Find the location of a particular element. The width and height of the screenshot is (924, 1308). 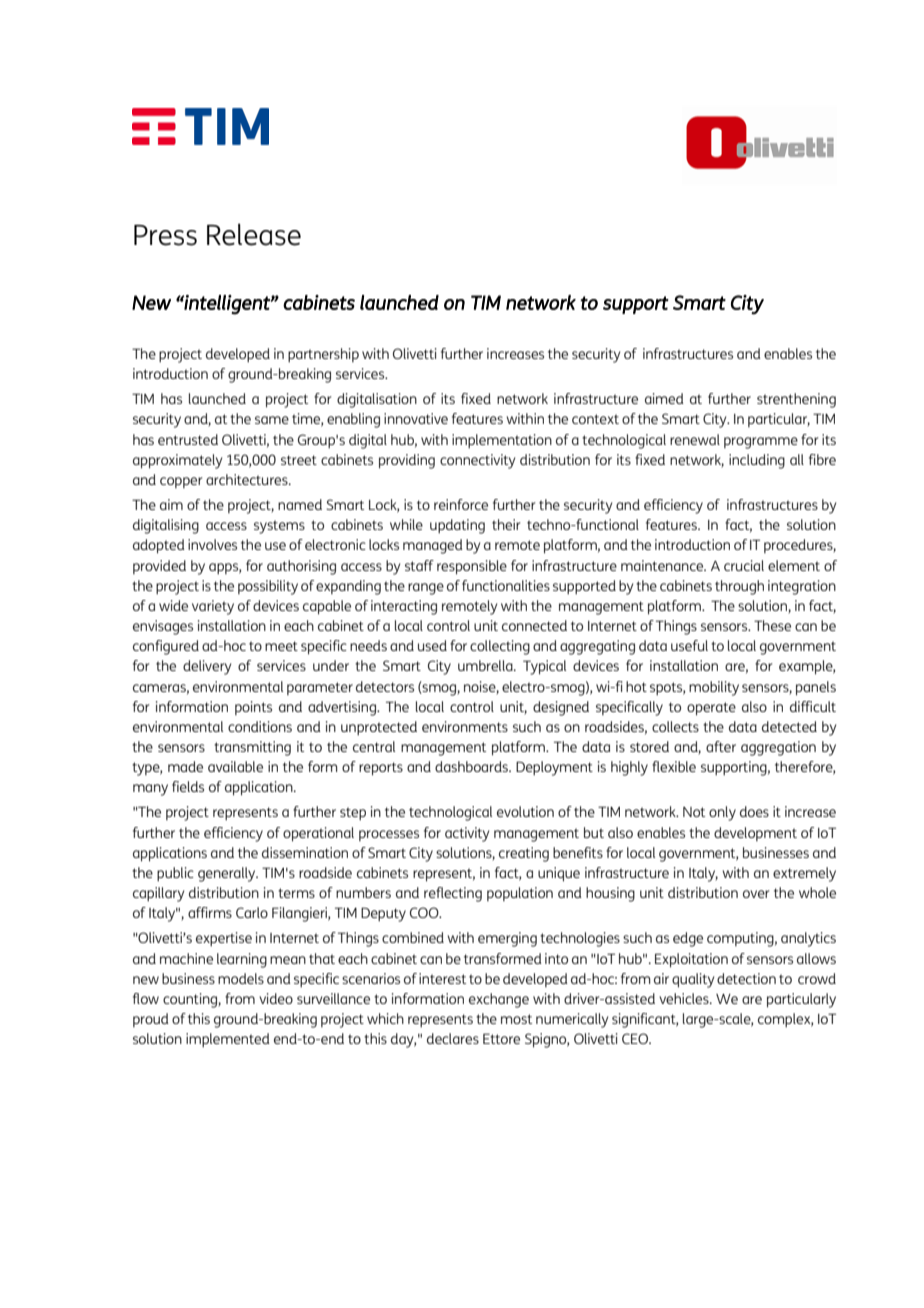

Release is located at coordinates (254, 234).
